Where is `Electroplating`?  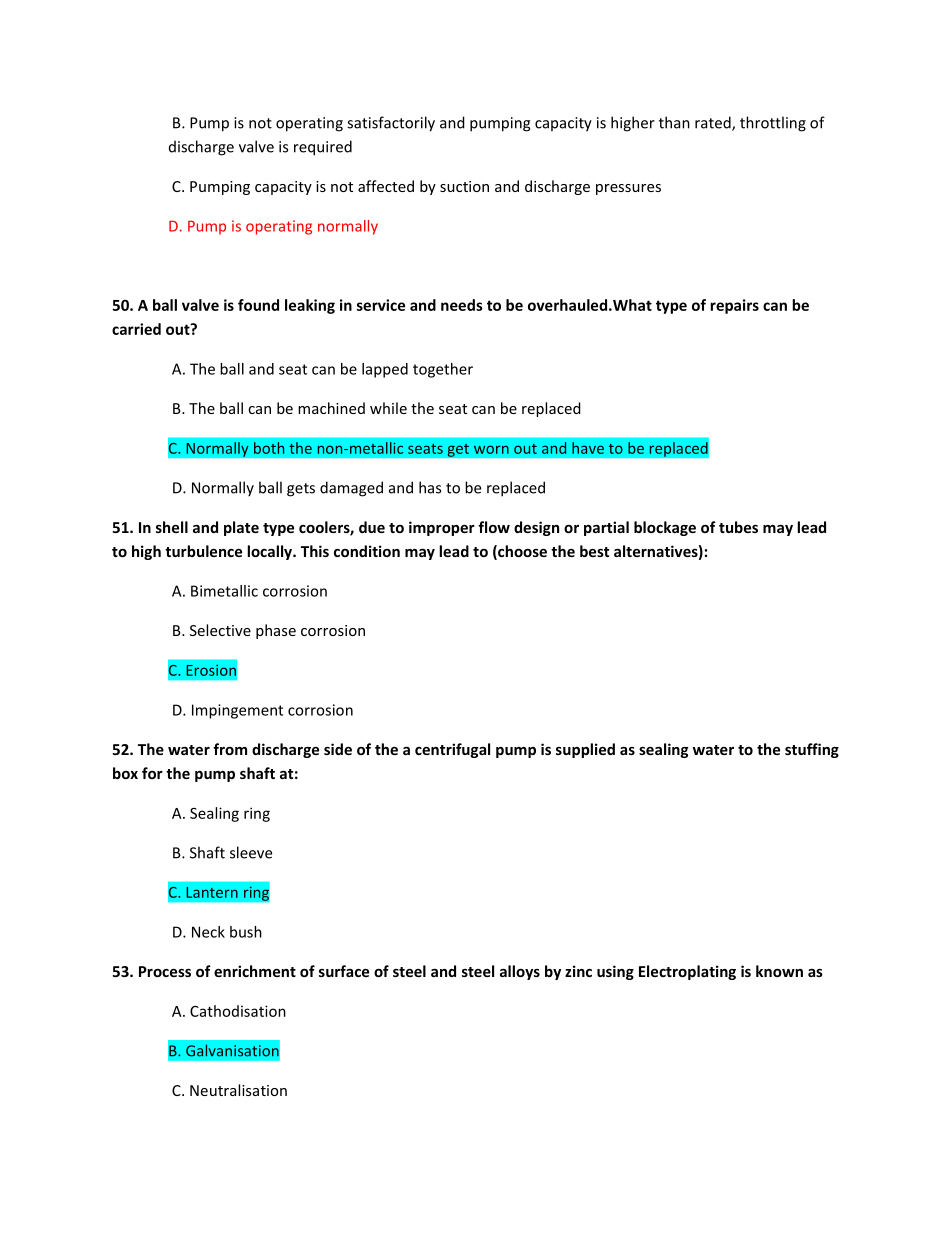
Electroplating is located at coordinates (687, 972).
